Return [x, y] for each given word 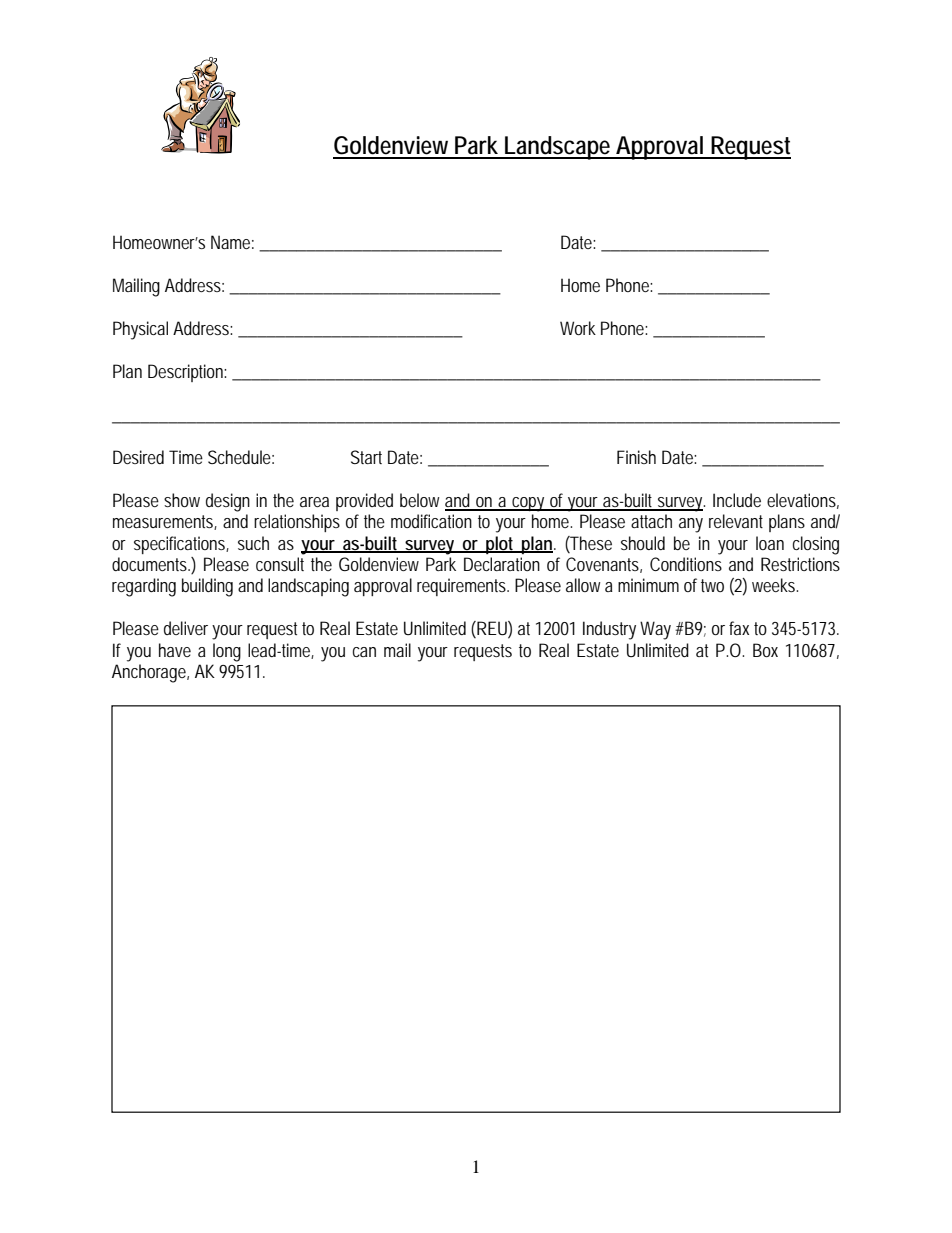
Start [366, 457]
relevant [736, 521]
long [227, 652]
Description [185, 373]
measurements [163, 521]
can [364, 652]
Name [230, 242]
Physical [140, 330]
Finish [636, 457]
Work [578, 328]
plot [499, 545]
